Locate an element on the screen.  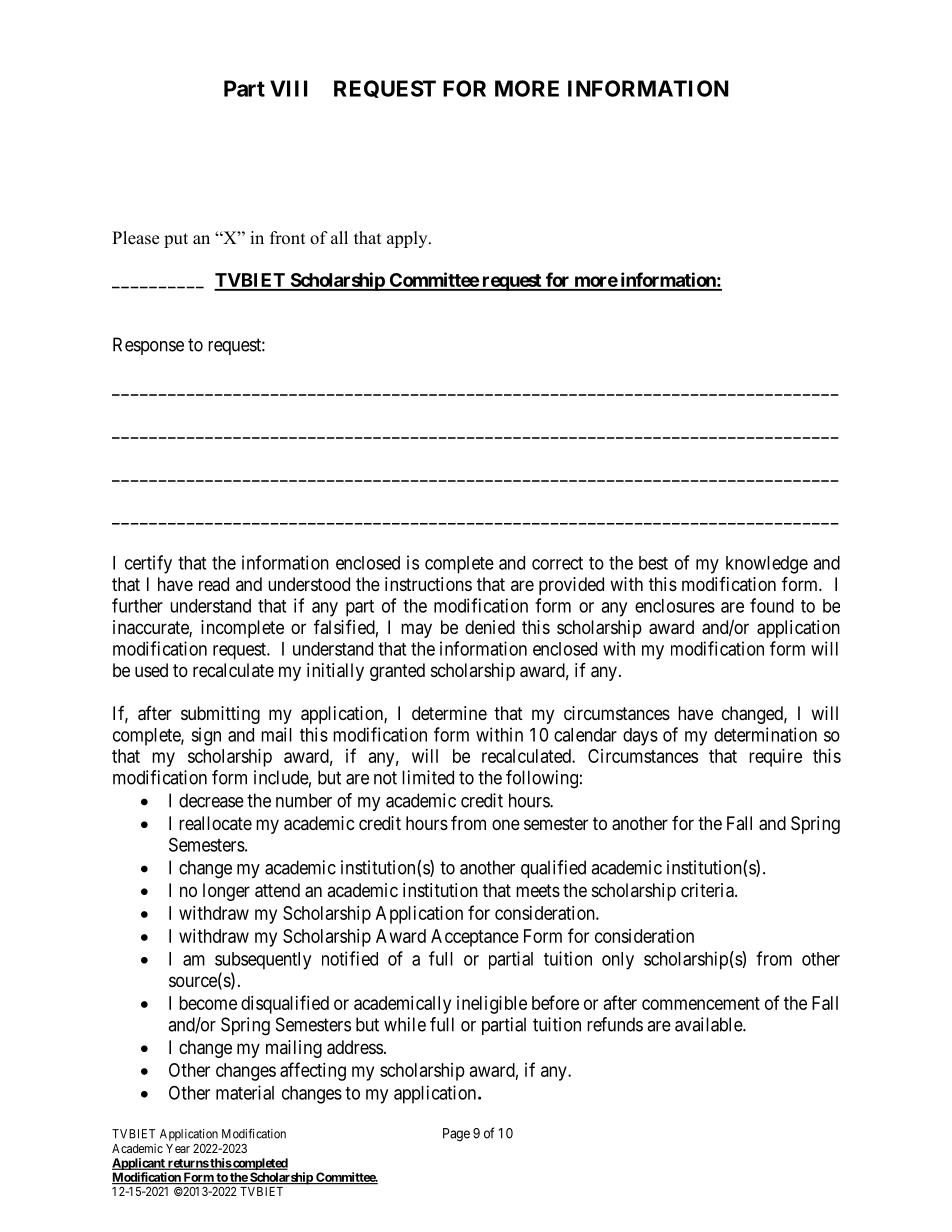
VIII is located at coordinates (288, 88).
